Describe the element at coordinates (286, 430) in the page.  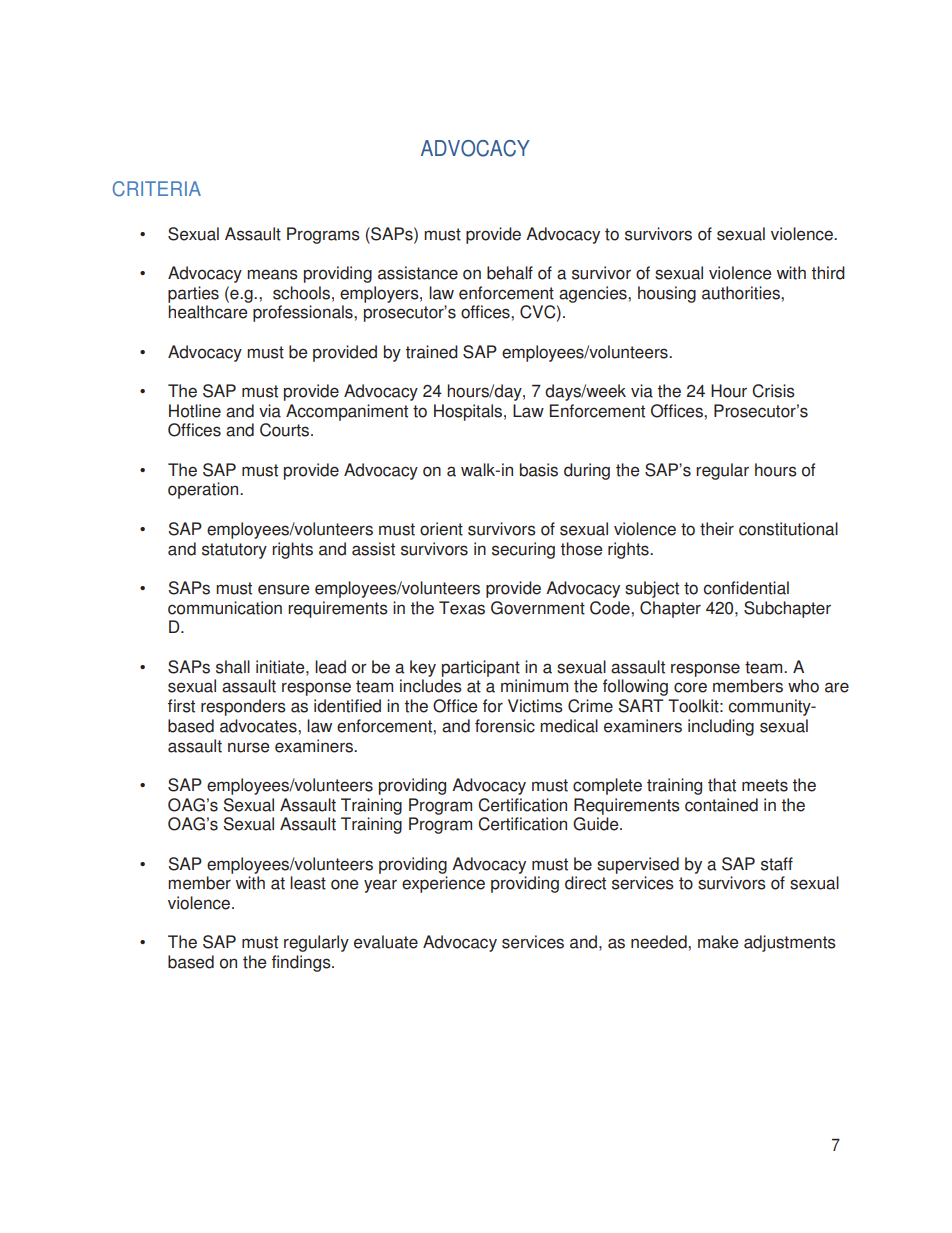
I see `Courts` at that location.
